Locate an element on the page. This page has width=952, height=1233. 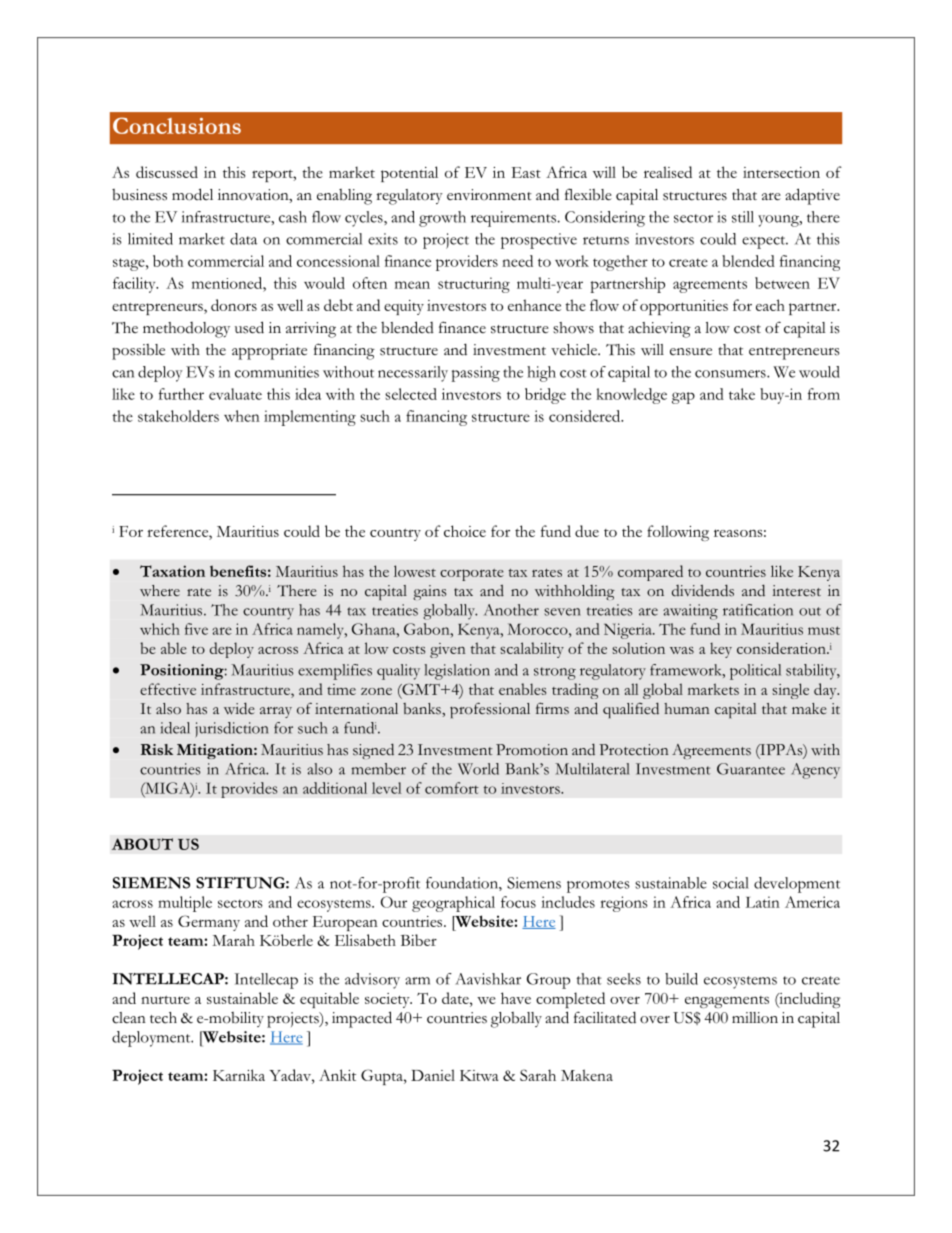
selected is located at coordinates (411, 394).
